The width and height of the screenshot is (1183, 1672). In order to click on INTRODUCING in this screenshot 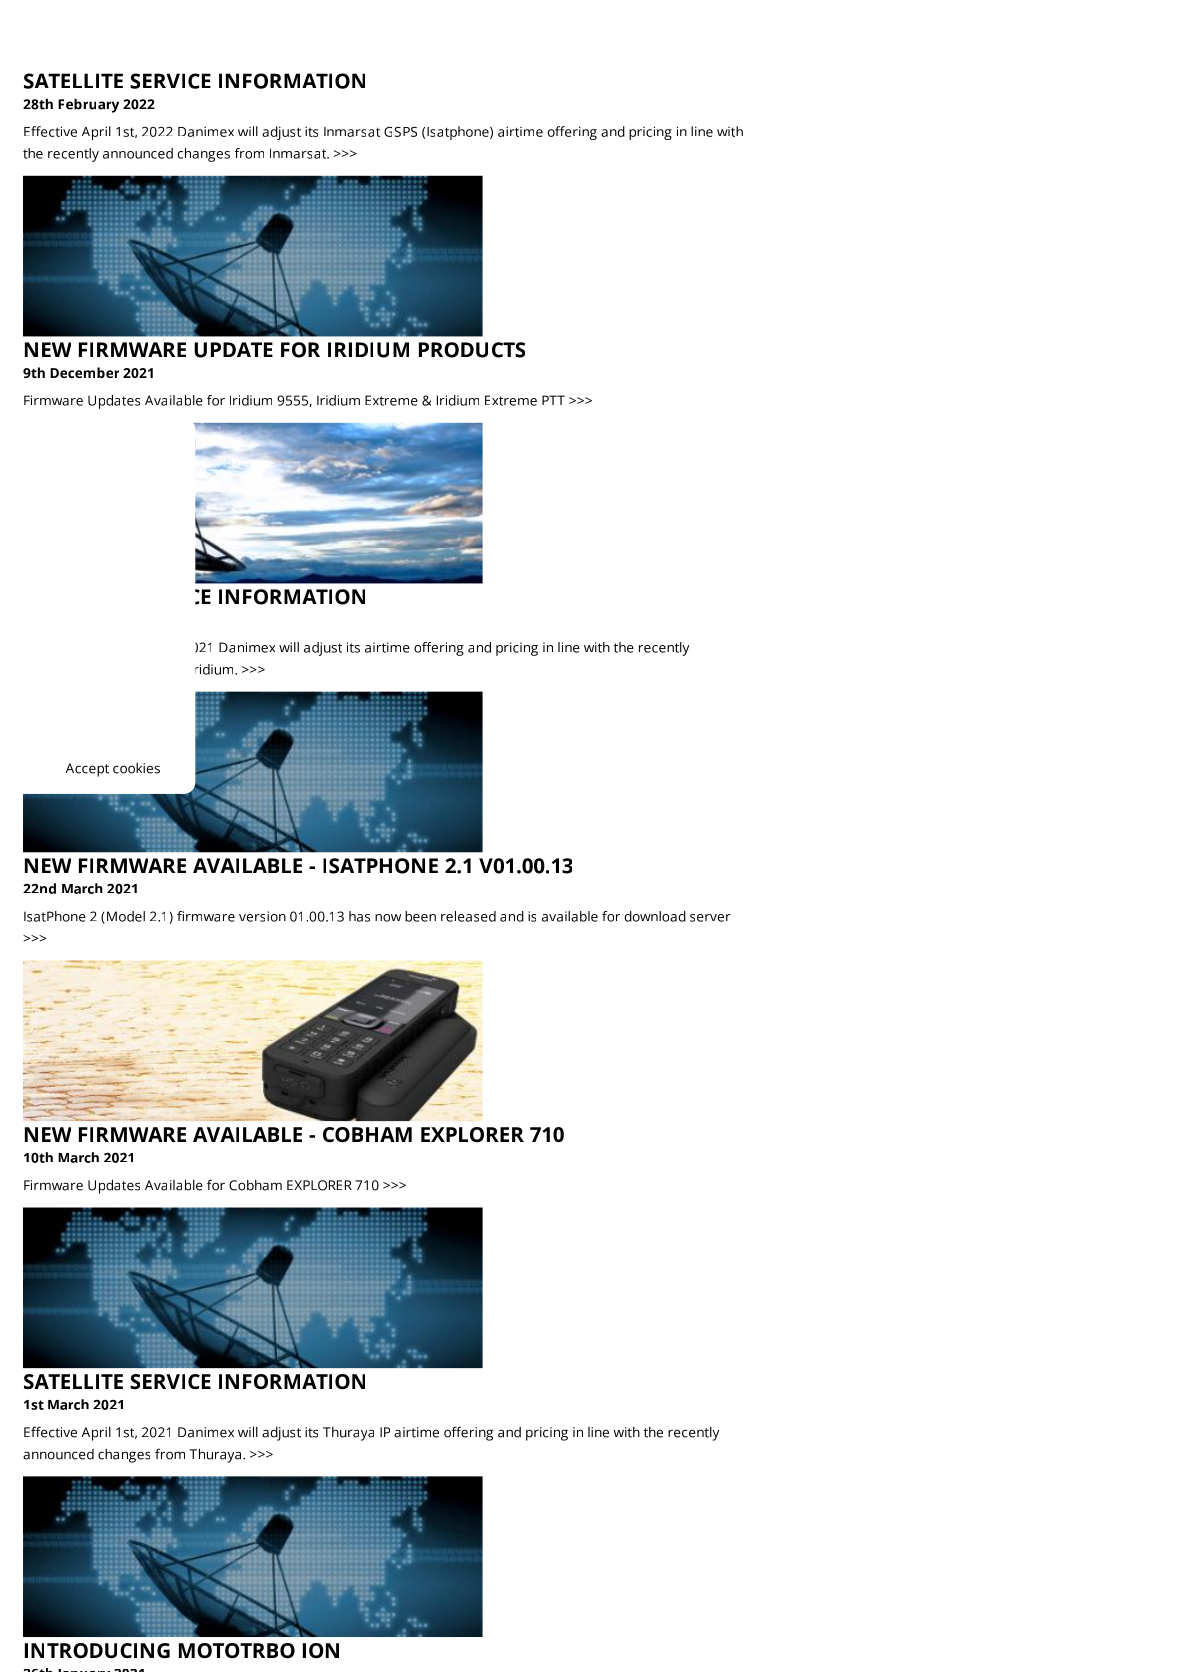, I will do `click(97, 1650)`.
